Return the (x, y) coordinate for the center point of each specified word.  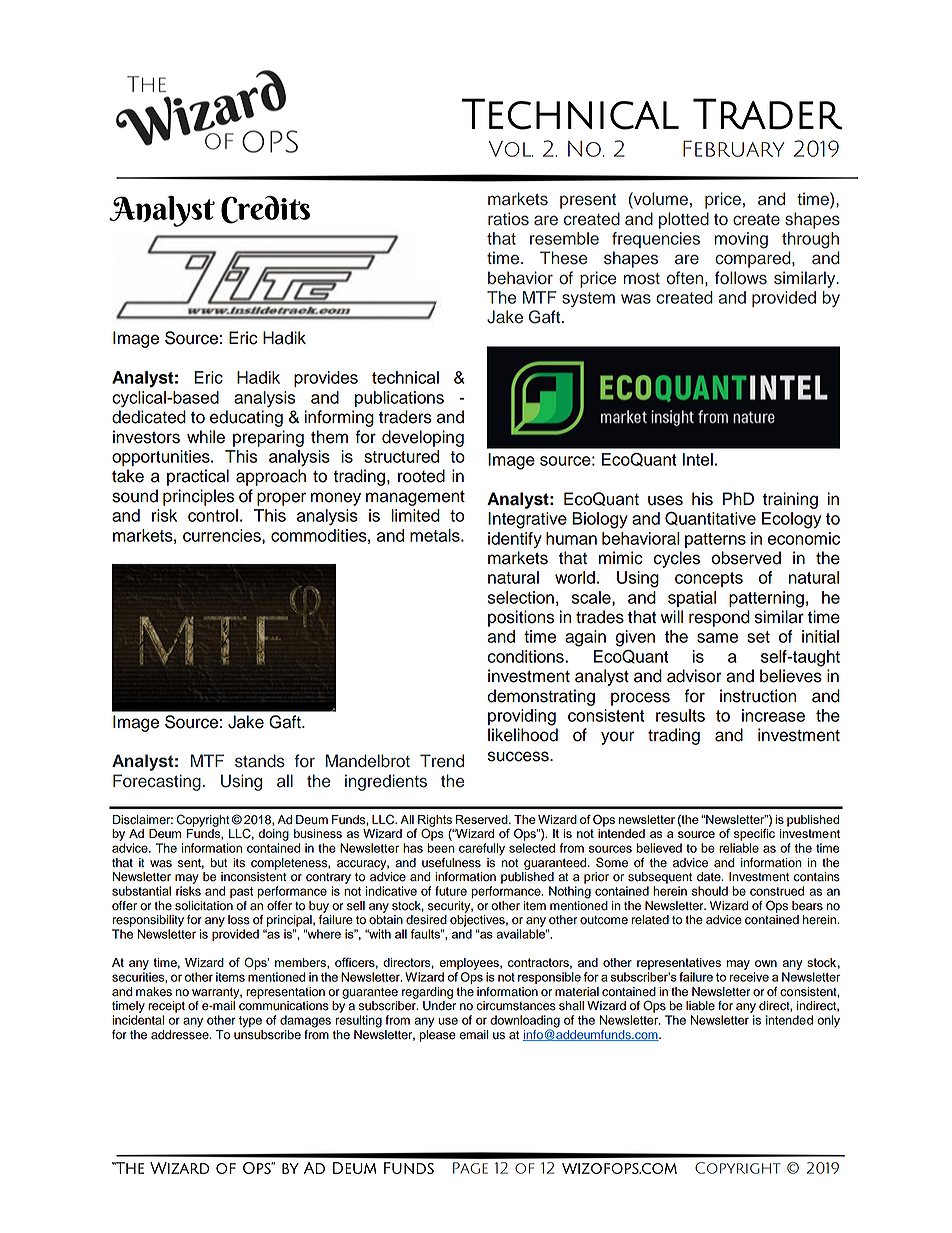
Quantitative (710, 518)
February (734, 148)
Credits (265, 210)
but (218, 863)
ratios (508, 219)
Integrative (527, 520)
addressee (181, 1033)
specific (754, 833)
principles (198, 497)
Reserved (483, 819)
